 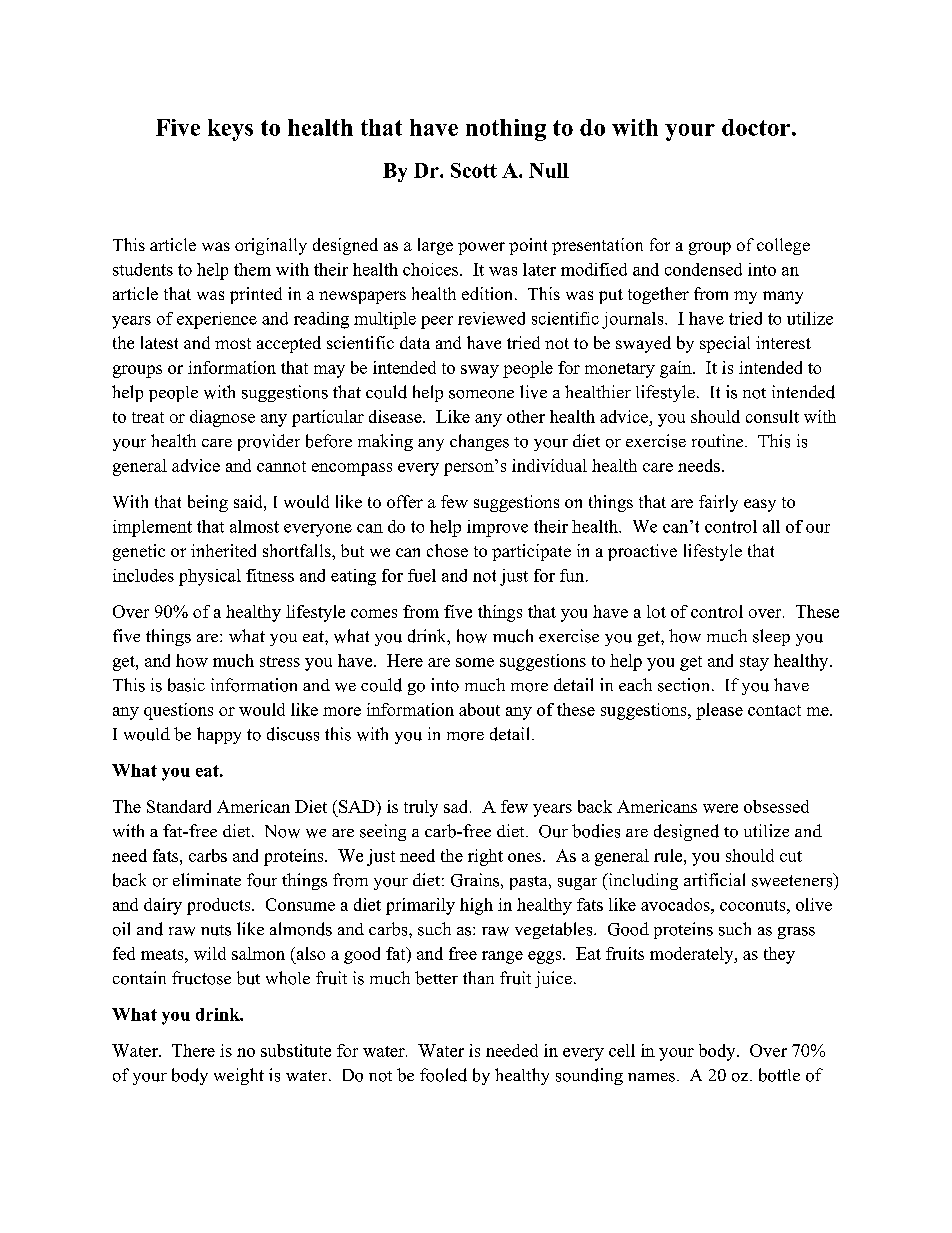 What do you see at coordinates (756, 127) in the image?
I see `doctor` at bounding box center [756, 127].
